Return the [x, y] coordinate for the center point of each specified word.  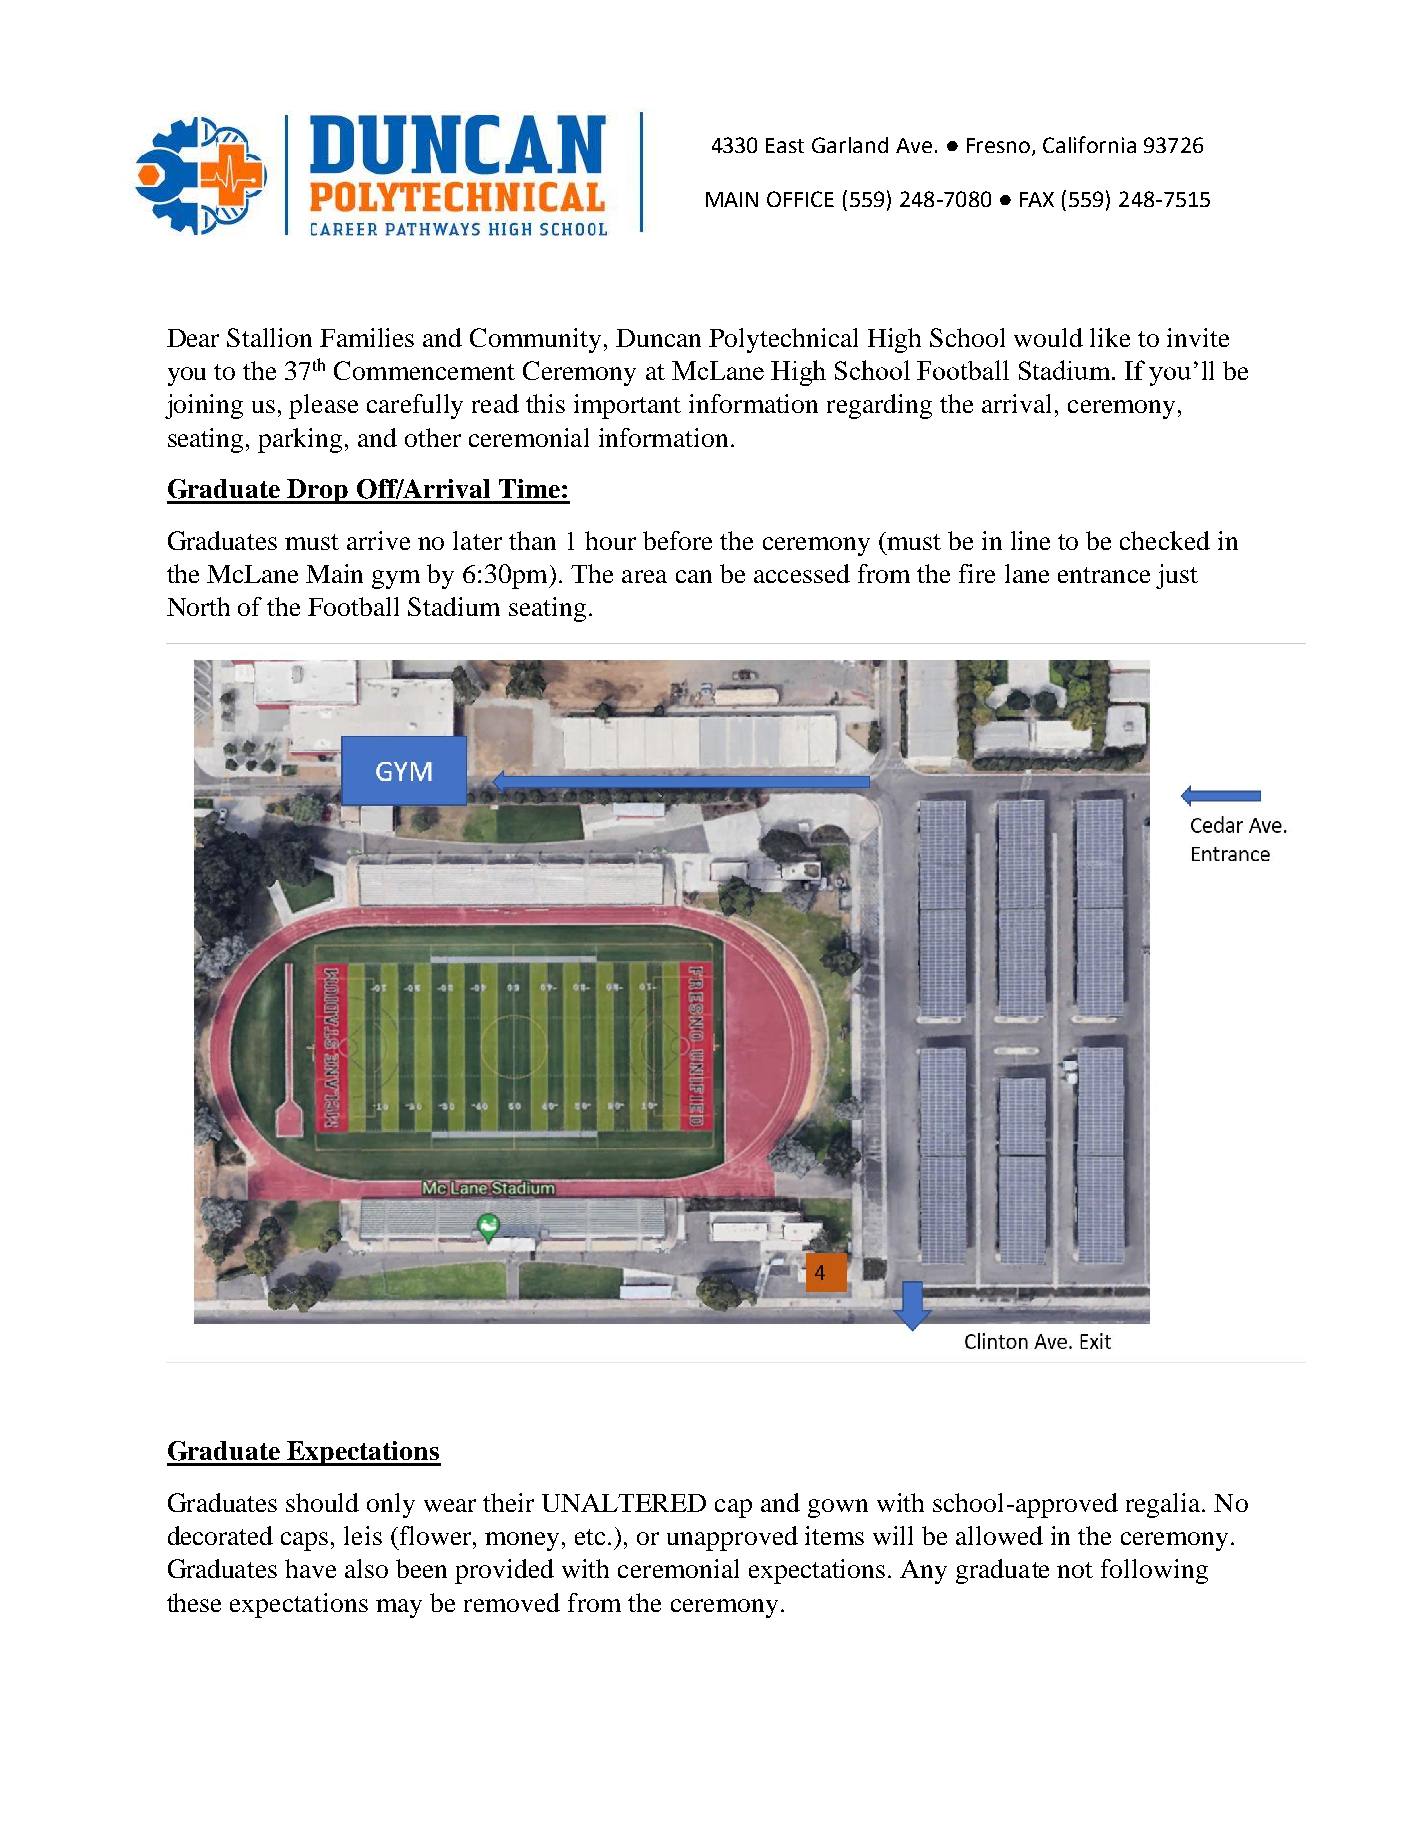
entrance [1104, 575]
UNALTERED [624, 1503]
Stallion [269, 337]
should [322, 1502]
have [310, 1568]
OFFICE [800, 199]
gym [396, 579]
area [644, 576]
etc [590, 1537]
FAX [1037, 199]
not [1075, 1570]
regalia [1164, 1505]
